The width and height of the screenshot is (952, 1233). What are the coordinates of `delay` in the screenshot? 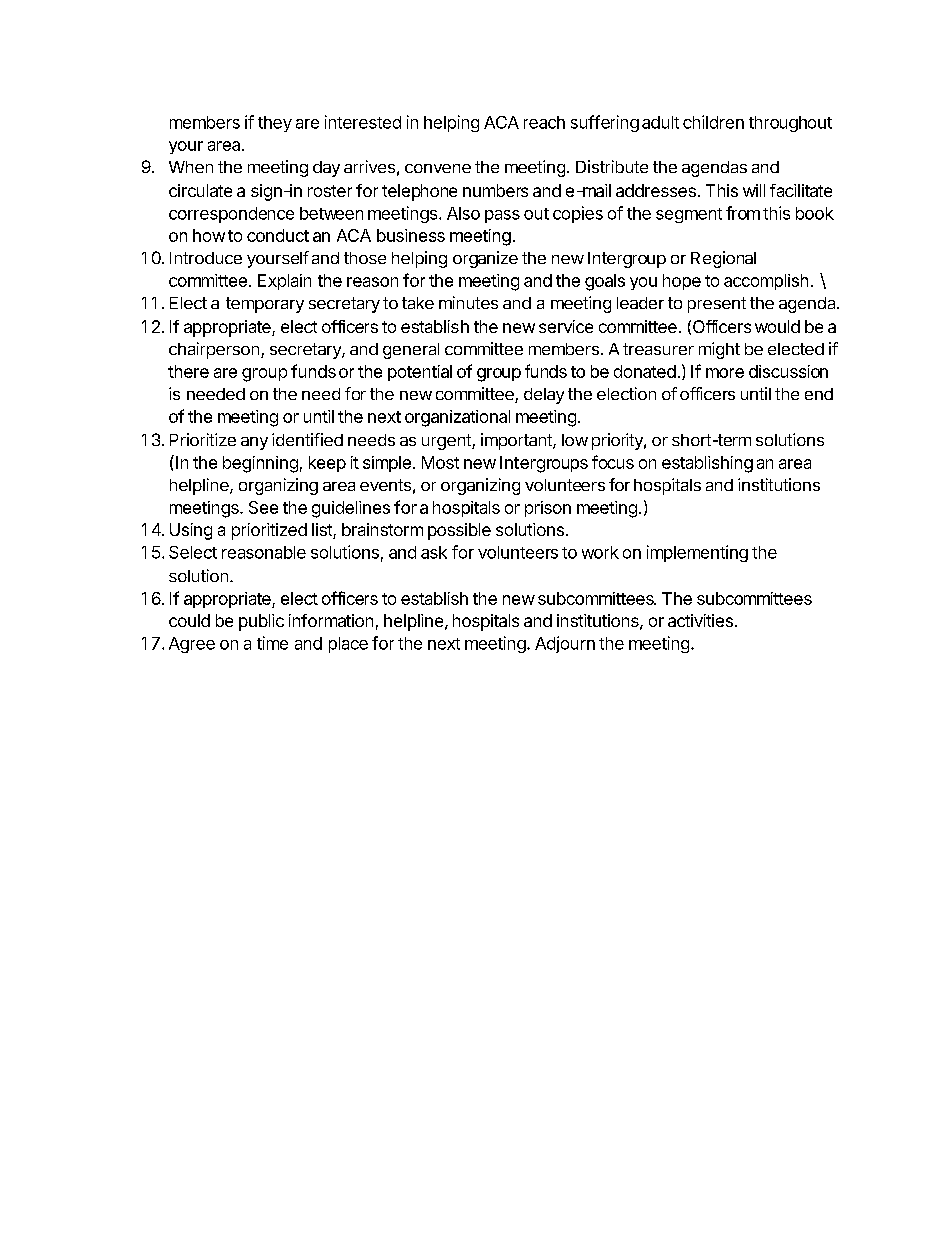 It's located at (544, 396).
